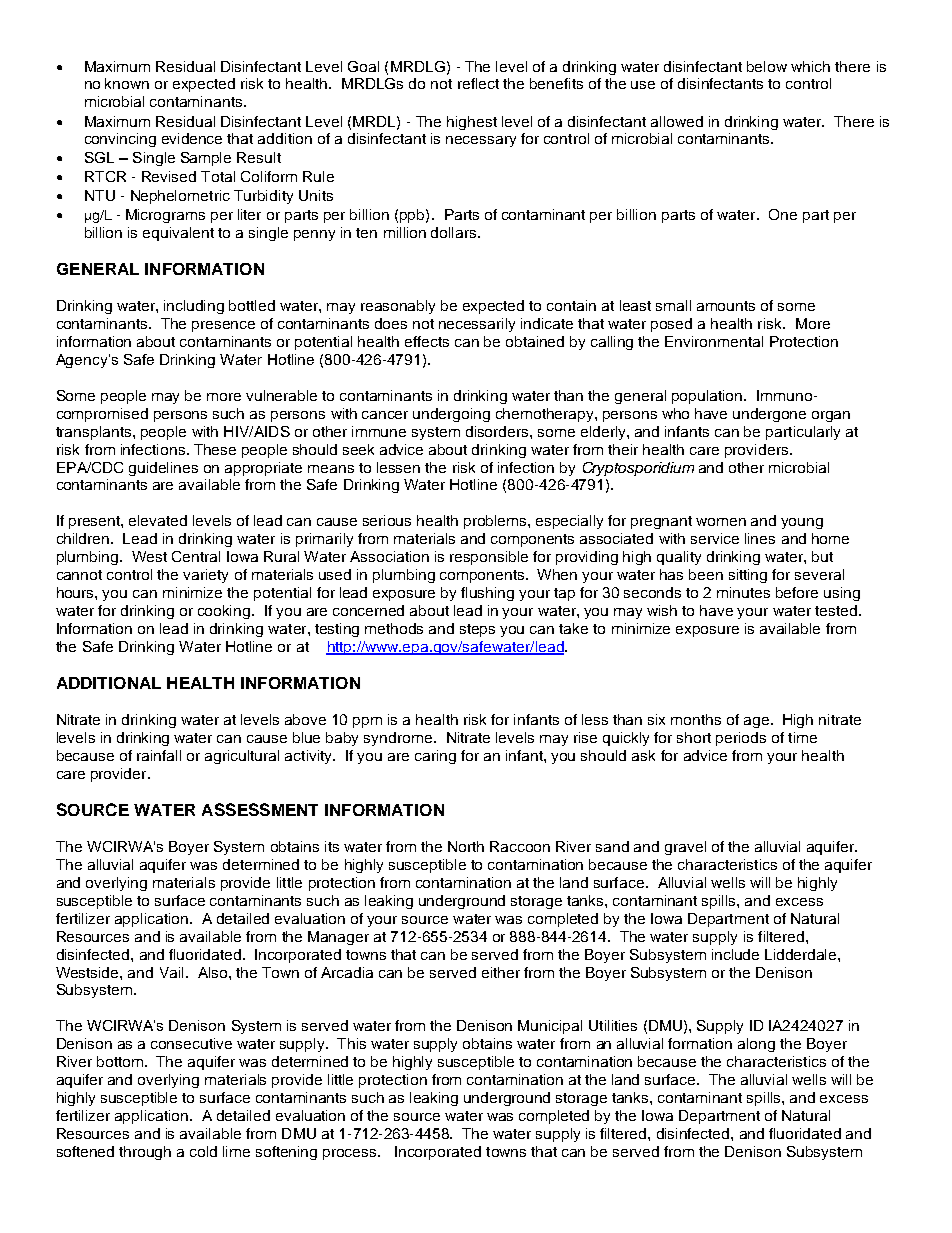 This image has height=1233, width=952. I want to click on rainfall, so click(159, 755).
